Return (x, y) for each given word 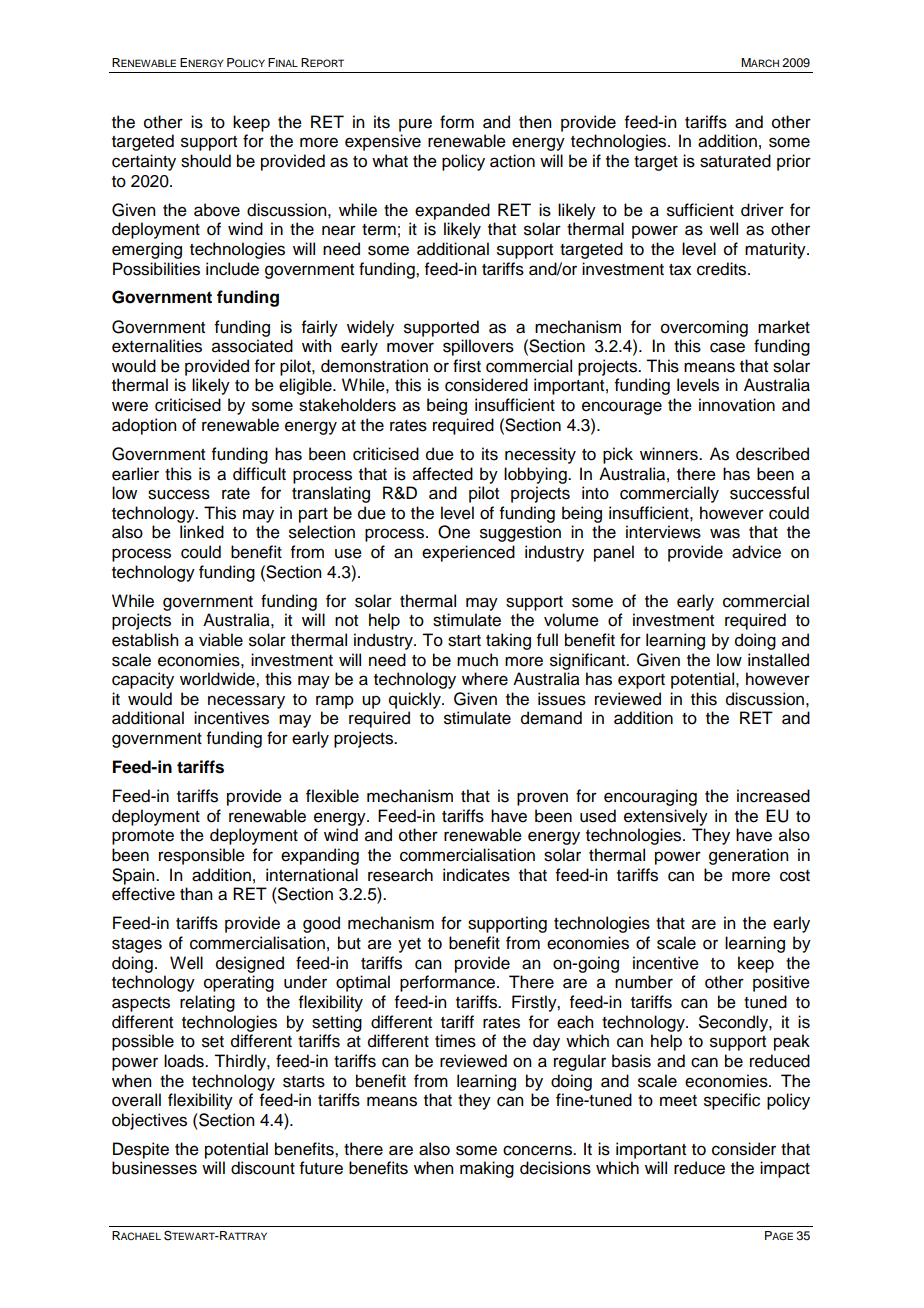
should (206, 161)
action (512, 161)
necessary (246, 702)
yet (409, 945)
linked (202, 532)
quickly (416, 700)
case (727, 347)
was (725, 533)
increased (773, 796)
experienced (468, 553)
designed (250, 964)
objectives (149, 1121)
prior (794, 162)
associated (252, 346)
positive (781, 983)
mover (410, 347)
